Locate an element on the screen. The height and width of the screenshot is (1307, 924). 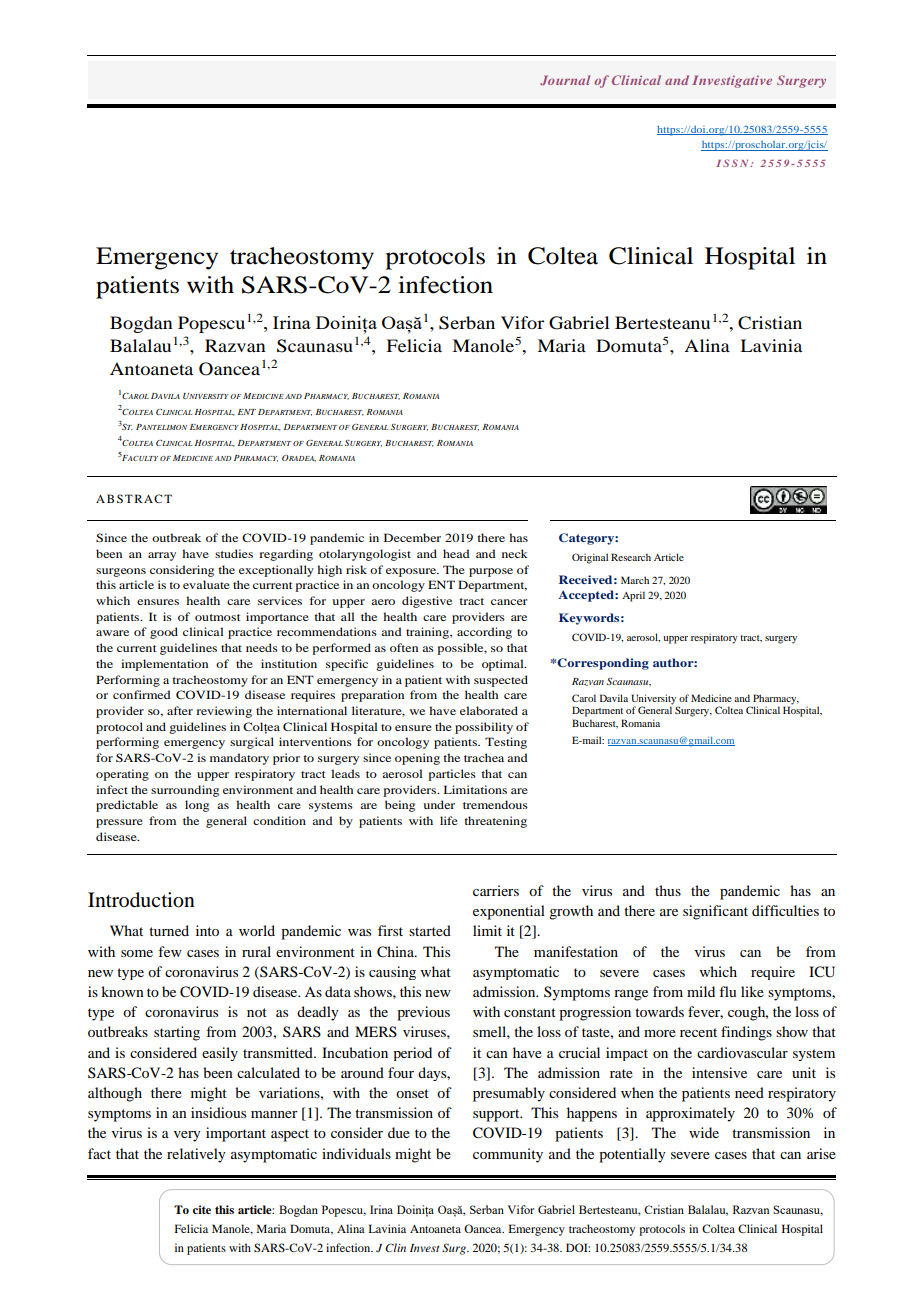
relatively is located at coordinates (196, 1155).
